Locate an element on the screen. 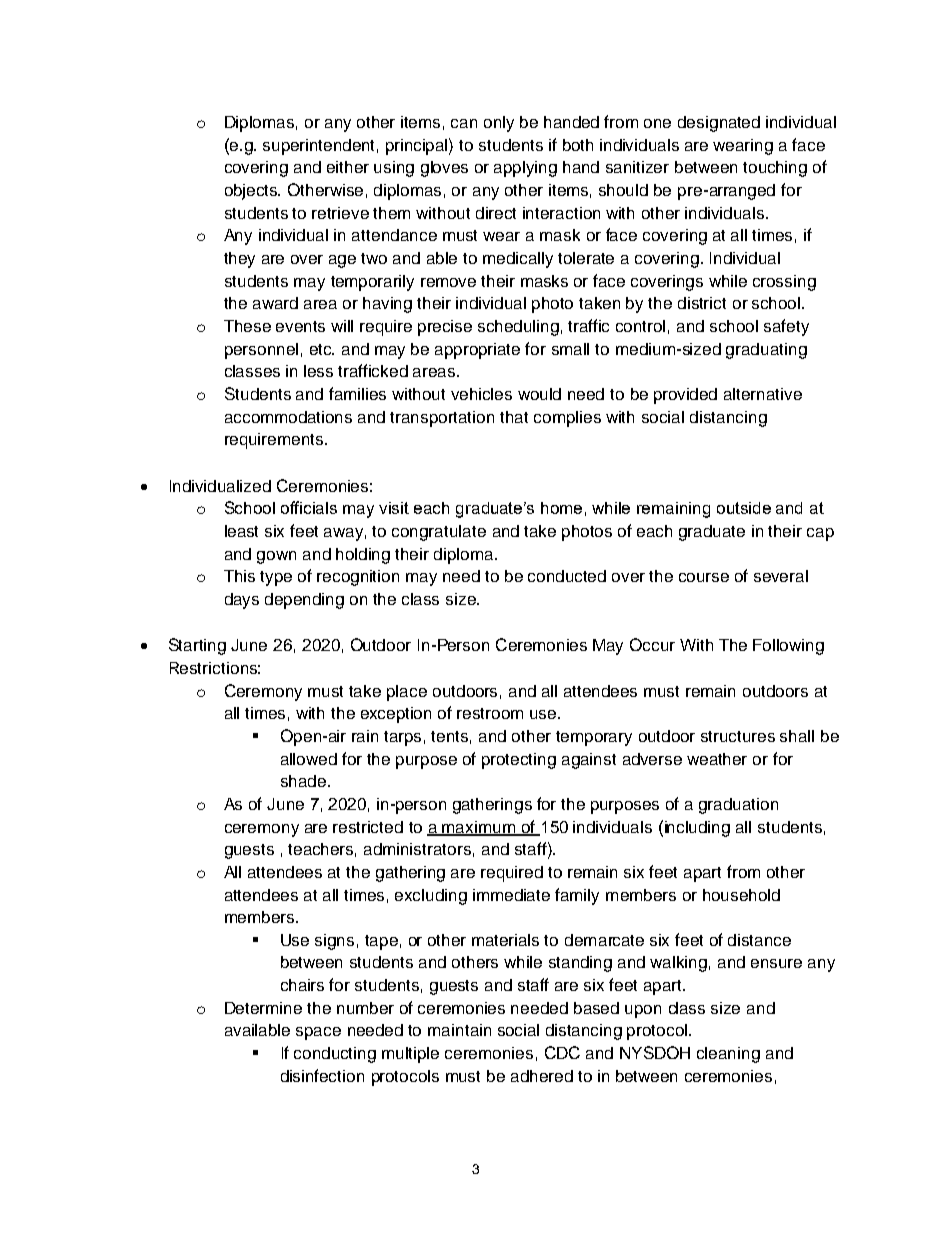 The width and height of the screenshot is (952, 1233). space is located at coordinates (318, 1033).
